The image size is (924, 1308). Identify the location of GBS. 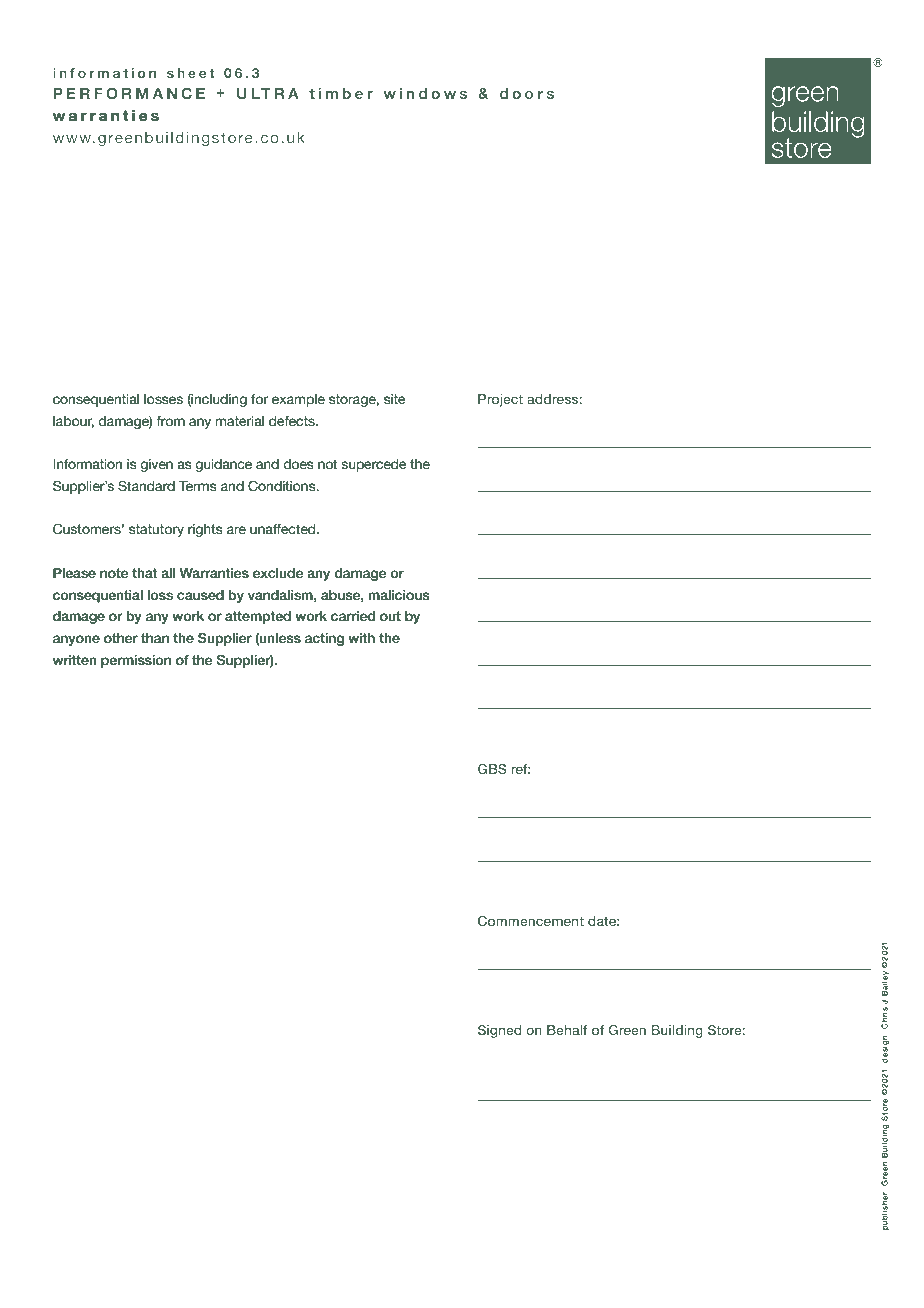
(492, 769).
